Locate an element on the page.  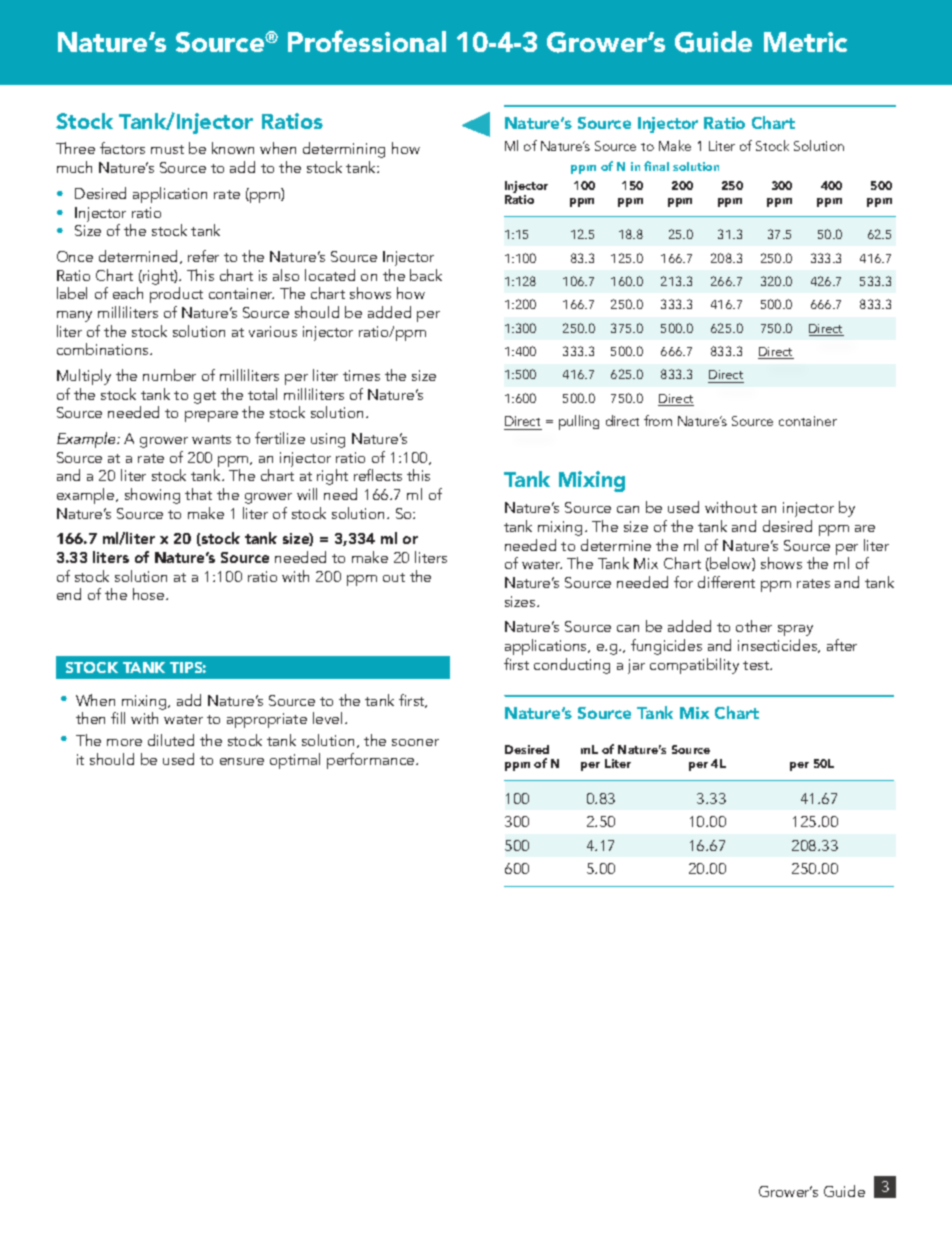
must is located at coordinates (167, 149).
